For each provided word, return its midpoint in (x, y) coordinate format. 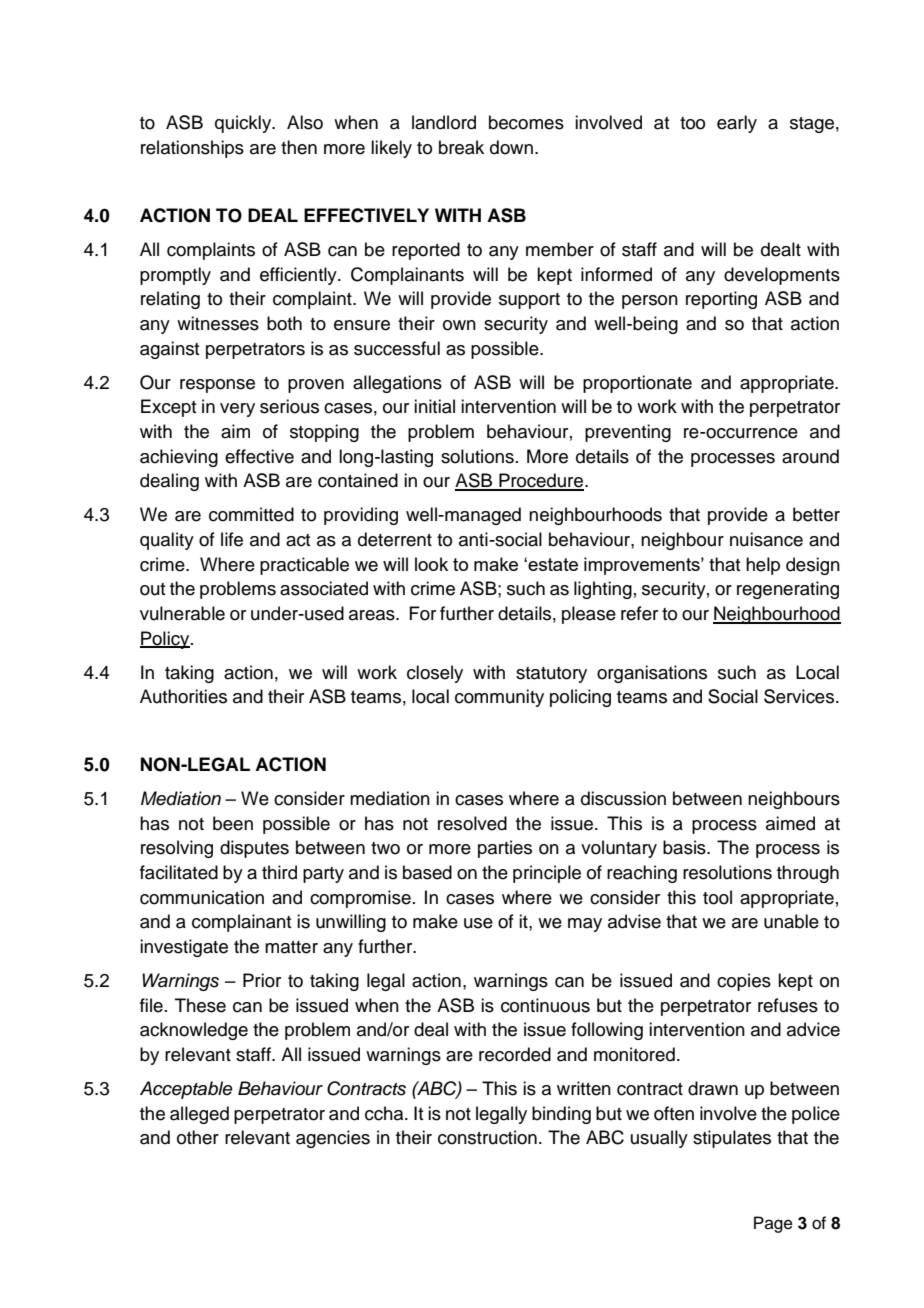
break (461, 147)
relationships (192, 149)
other (198, 1137)
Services (800, 696)
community (499, 698)
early (737, 124)
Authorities (183, 696)
